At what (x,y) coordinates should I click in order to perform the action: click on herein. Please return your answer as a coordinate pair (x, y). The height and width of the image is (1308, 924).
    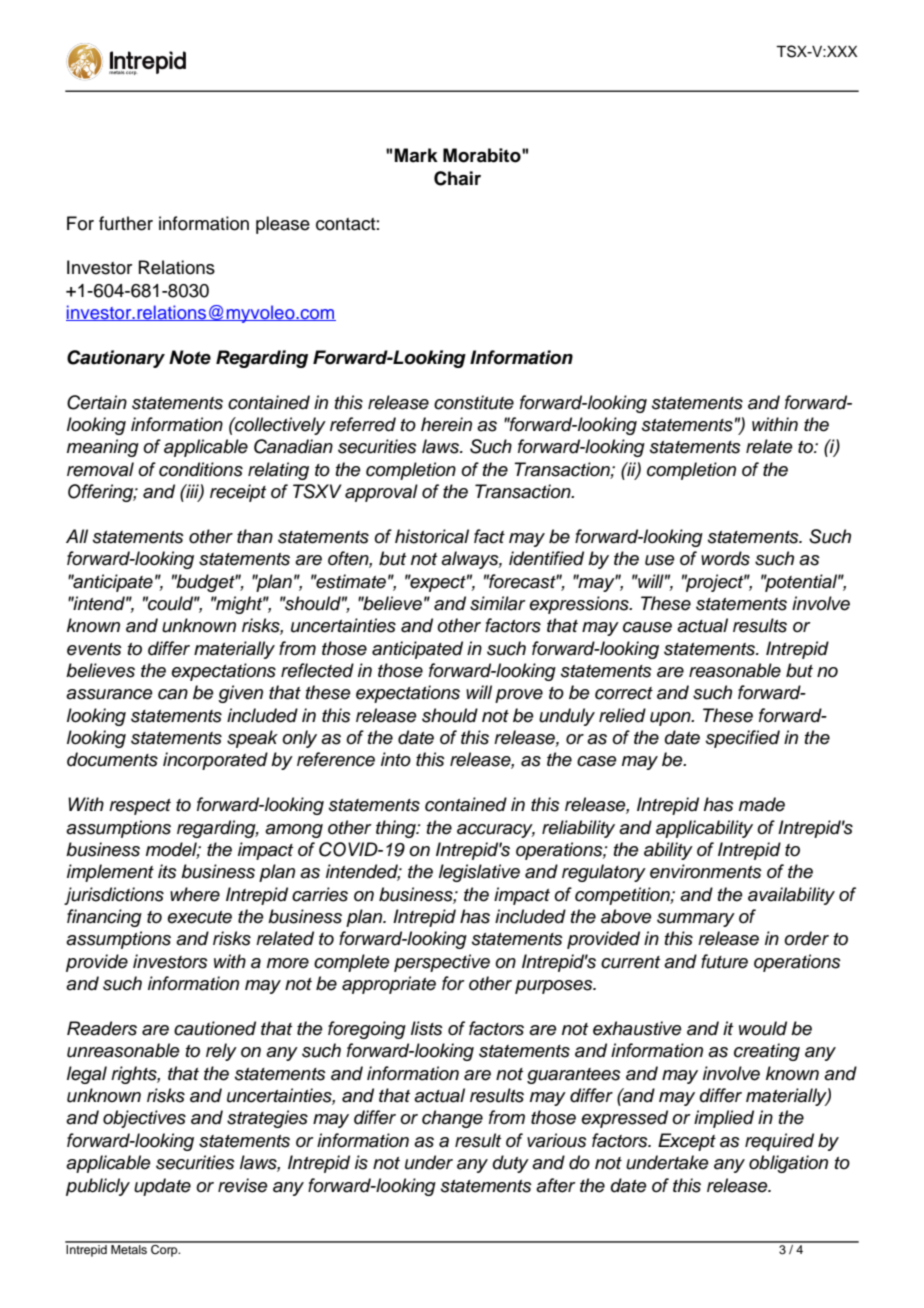
    Looking at the image, I should click on (446, 424).
